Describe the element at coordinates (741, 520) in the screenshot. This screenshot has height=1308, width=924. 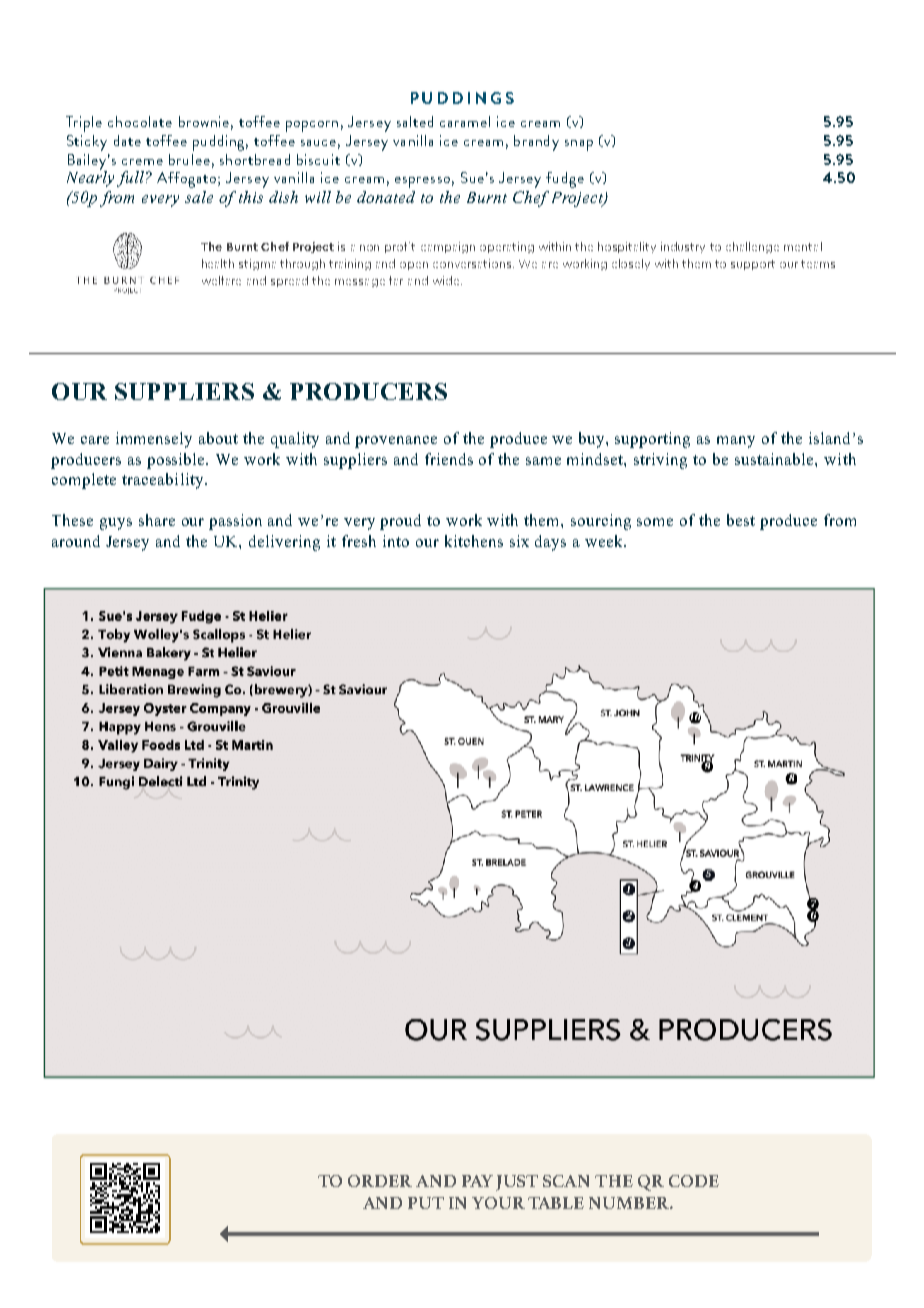
I see `best` at that location.
